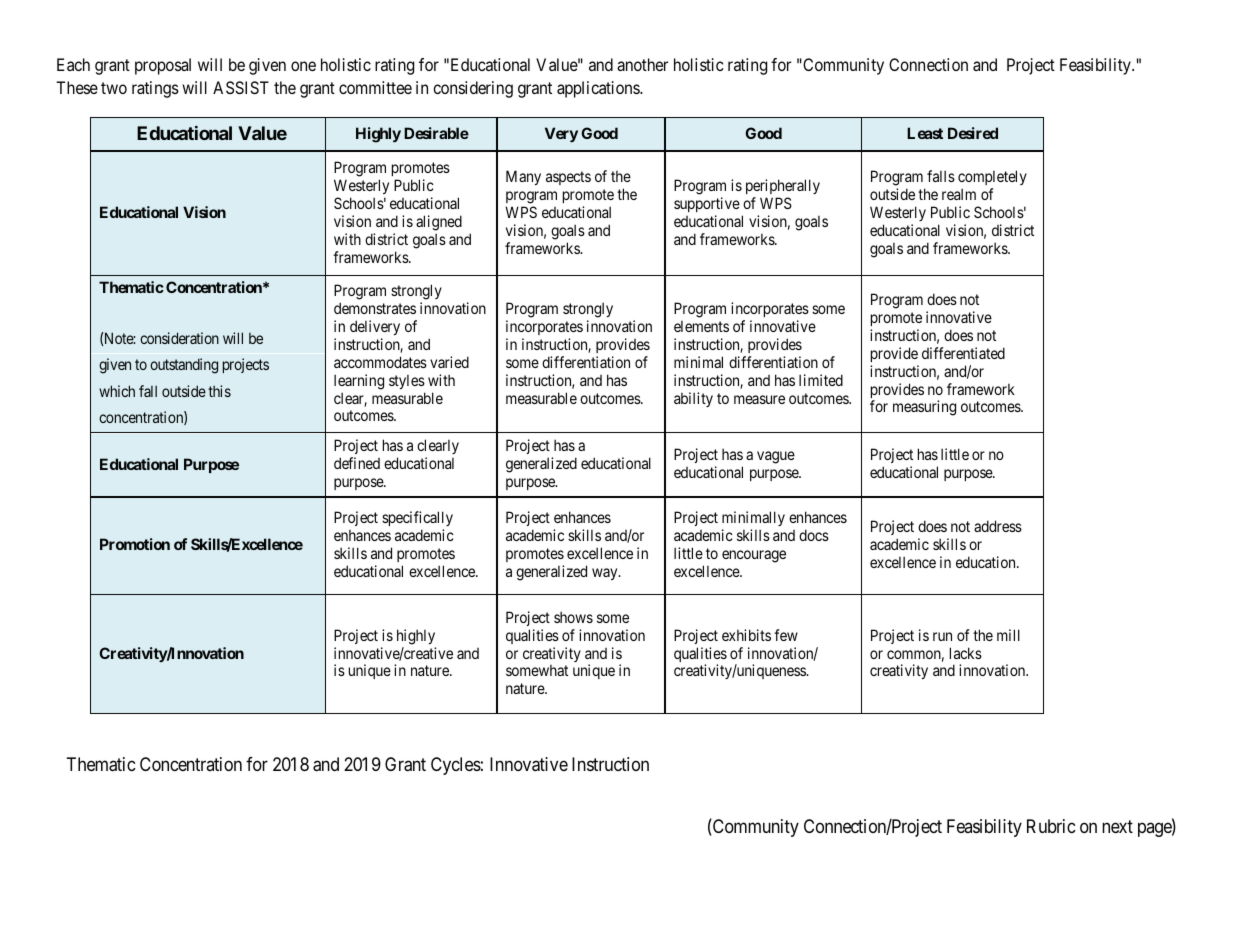 The image size is (1233, 952). Describe the element at coordinates (963, 353) in the image. I see `differentiated` at that location.
